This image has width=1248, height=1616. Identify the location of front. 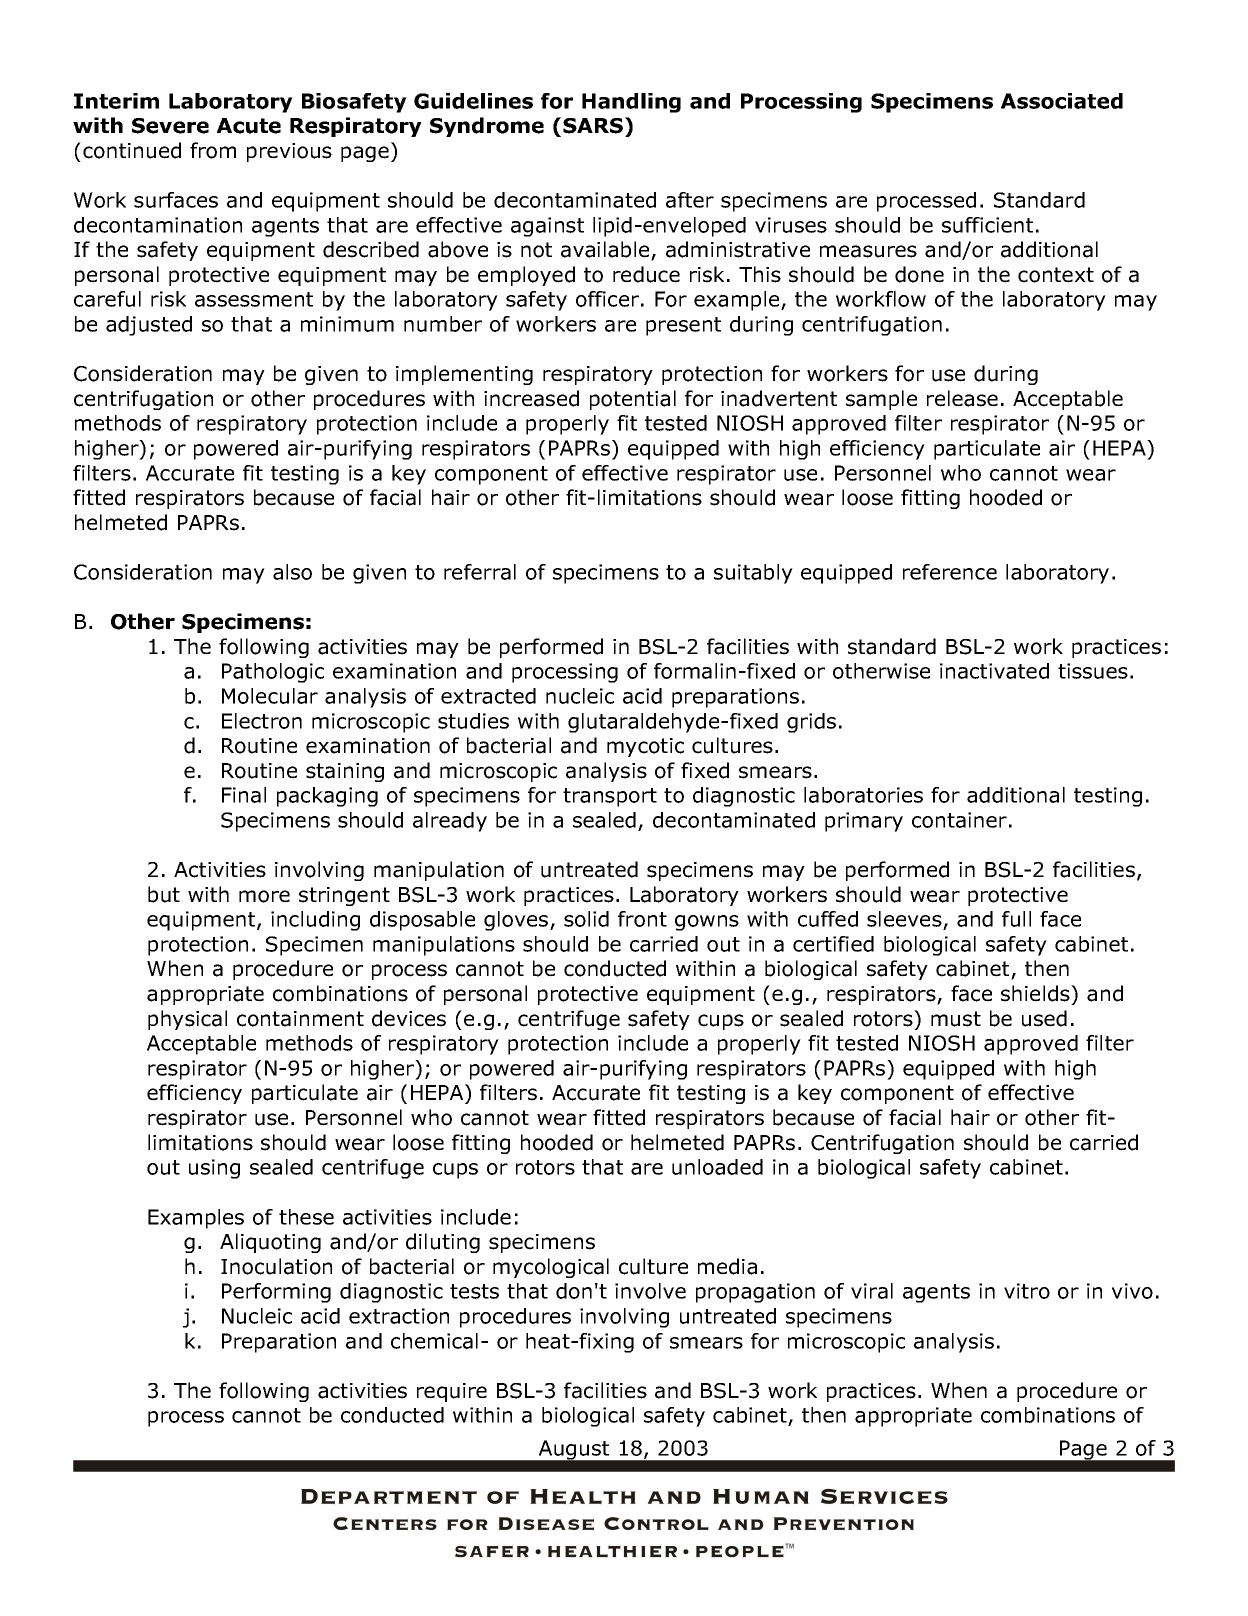
(642, 919).
